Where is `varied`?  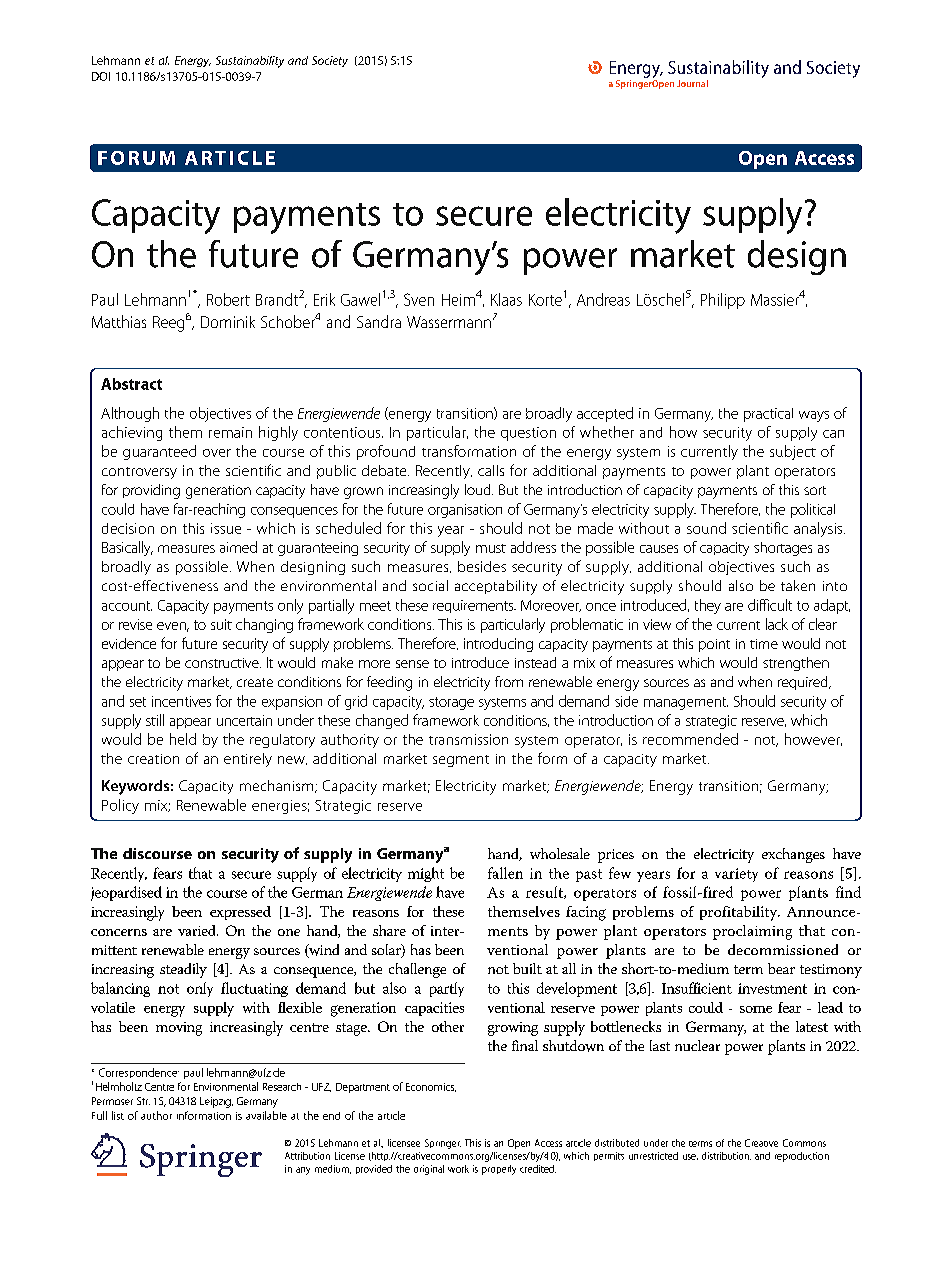
varied is located at coordinates (198, 930).
